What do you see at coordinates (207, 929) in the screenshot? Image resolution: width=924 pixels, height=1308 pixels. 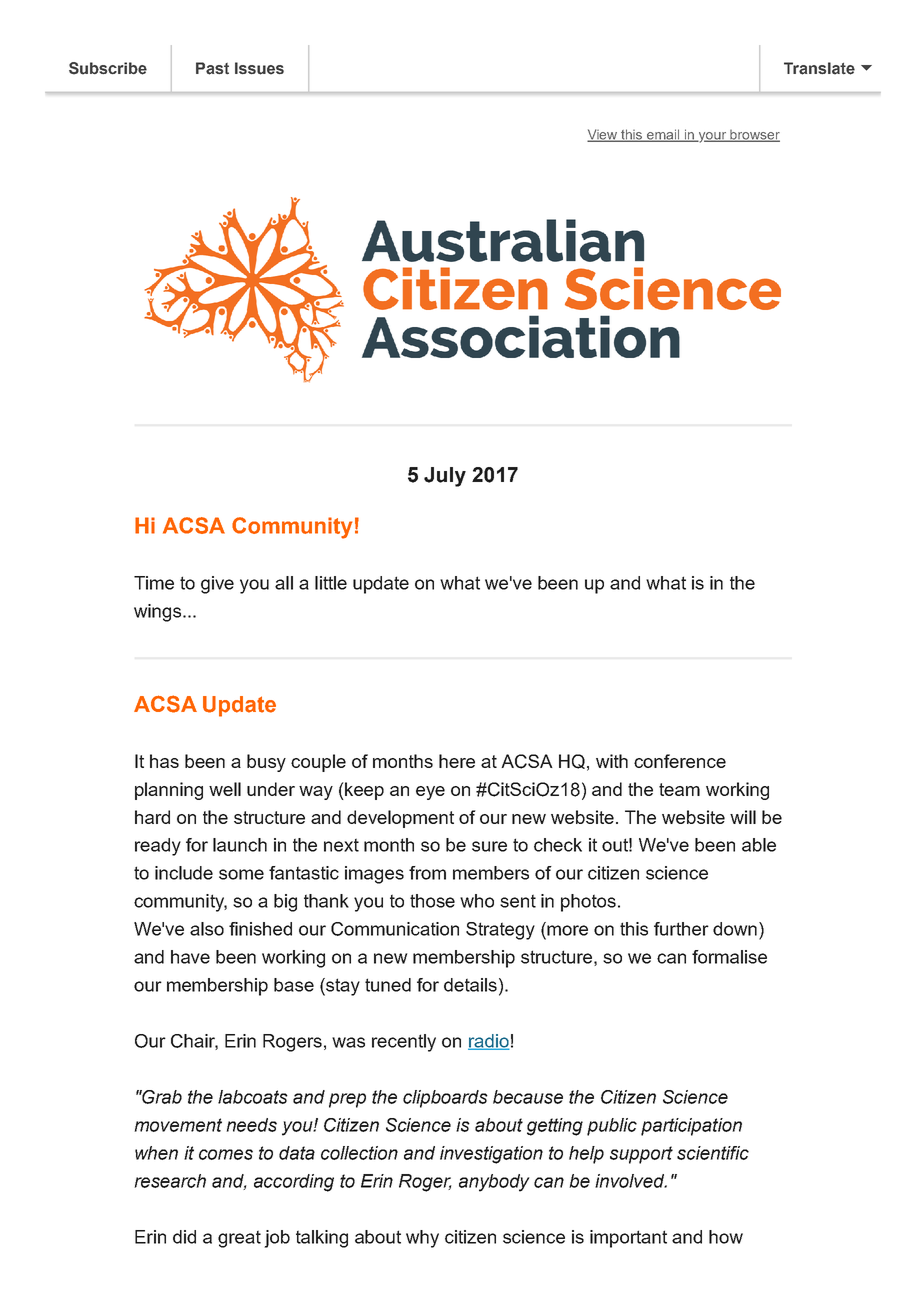 I see `also` at bounding box center [207, 929].
